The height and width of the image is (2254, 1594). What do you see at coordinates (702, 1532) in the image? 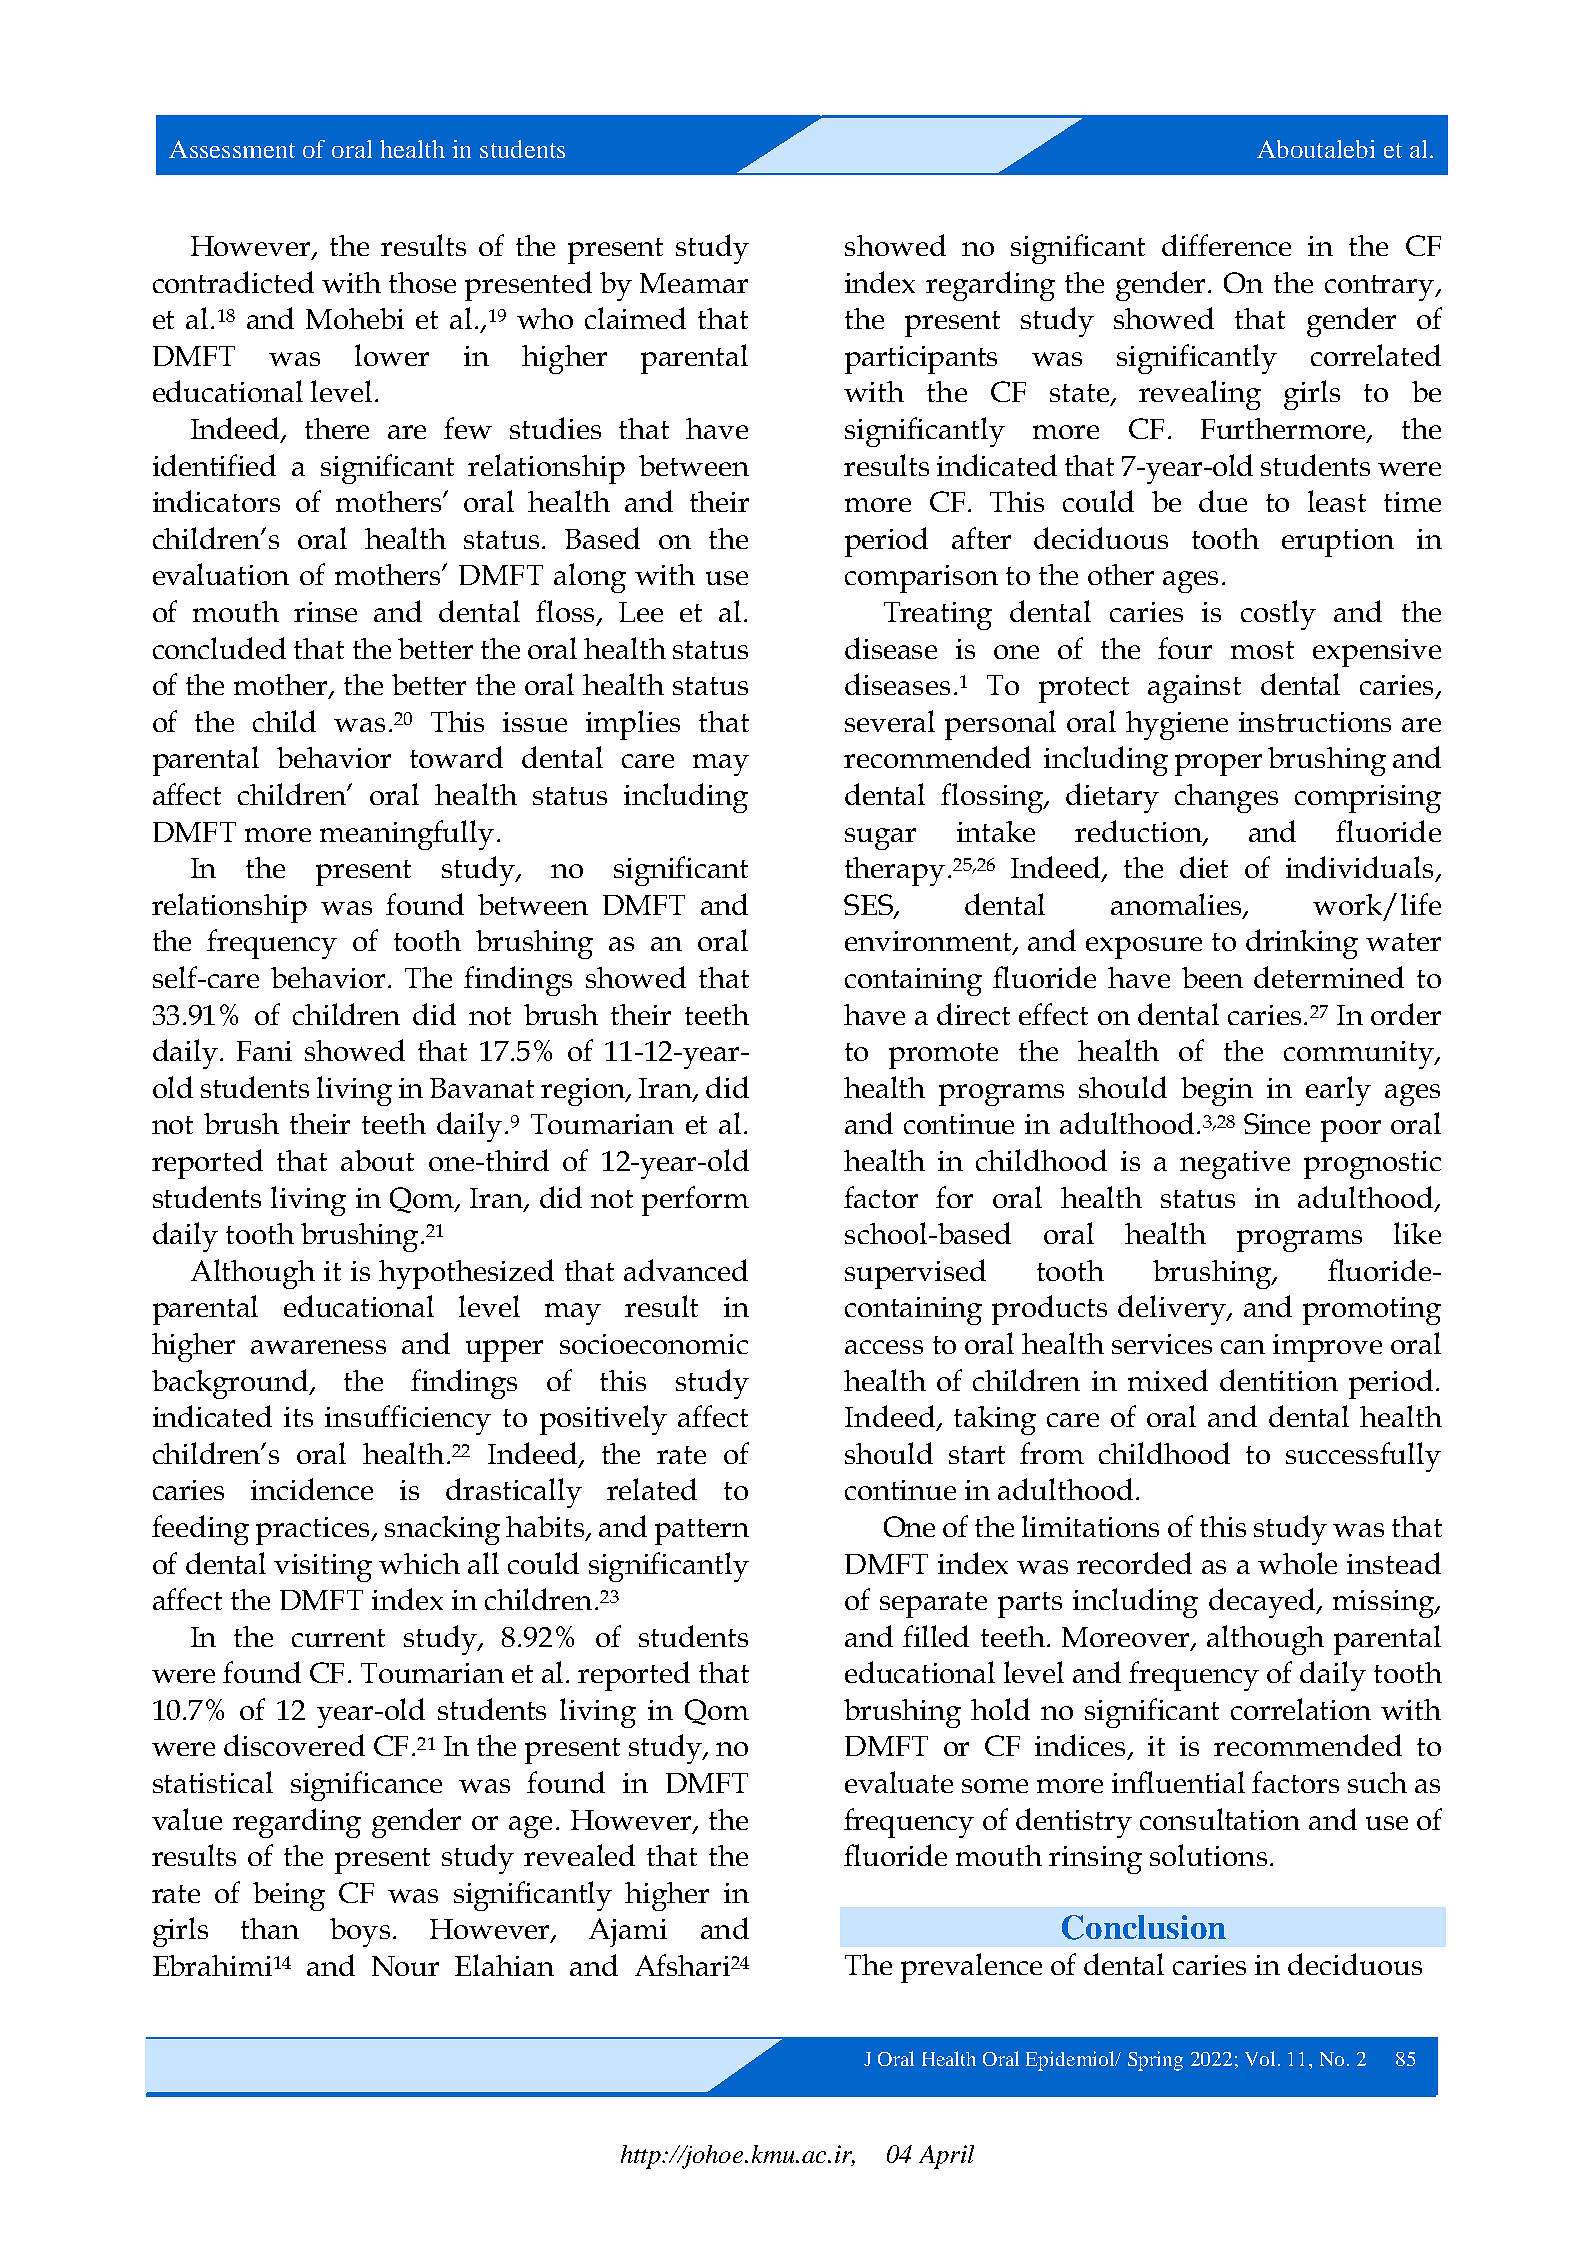
I see `pattern` at bounding box center [702, 1532].
